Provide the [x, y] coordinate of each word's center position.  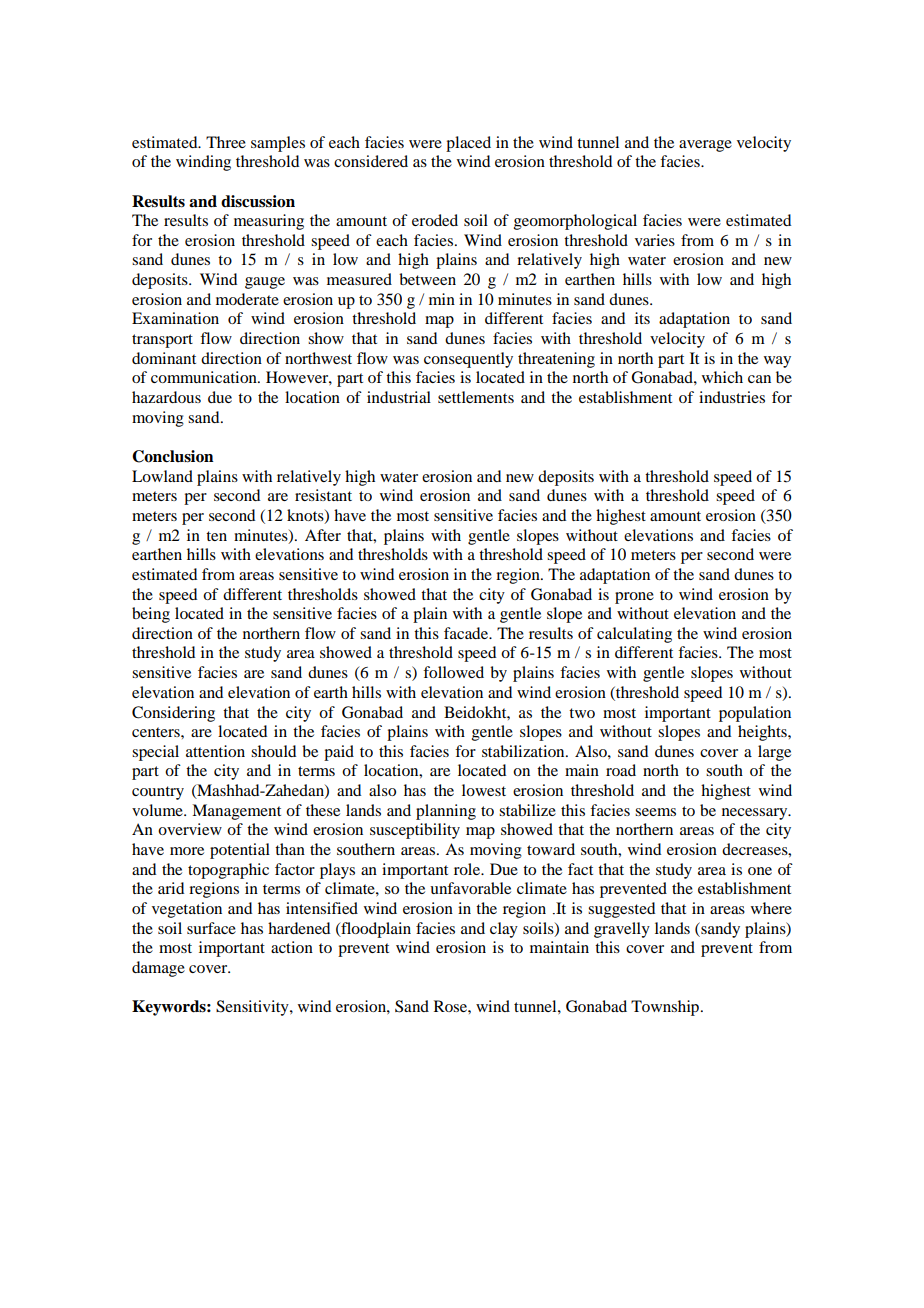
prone [634, 598]
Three [226, 142]
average [705, 146]
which [722, 377]
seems [655, 812]
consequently [468, 360]
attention [215, 751]
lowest [484, 790]
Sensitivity [253, 1008]
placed [468, 144]
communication [205, 377]
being [151, 615]
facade [467, 633]
